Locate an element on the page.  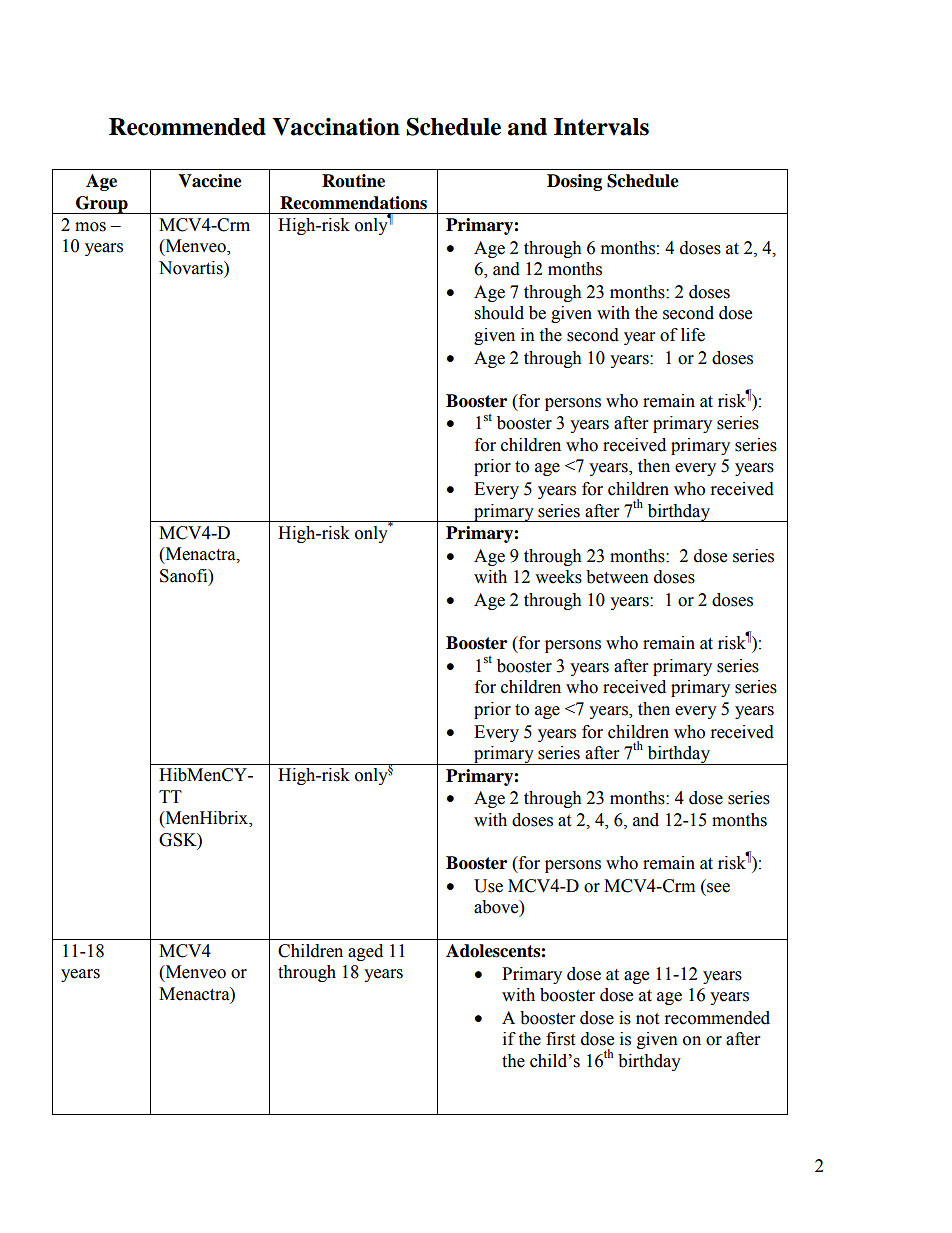
Routine is located at coordinates (353, 181).
